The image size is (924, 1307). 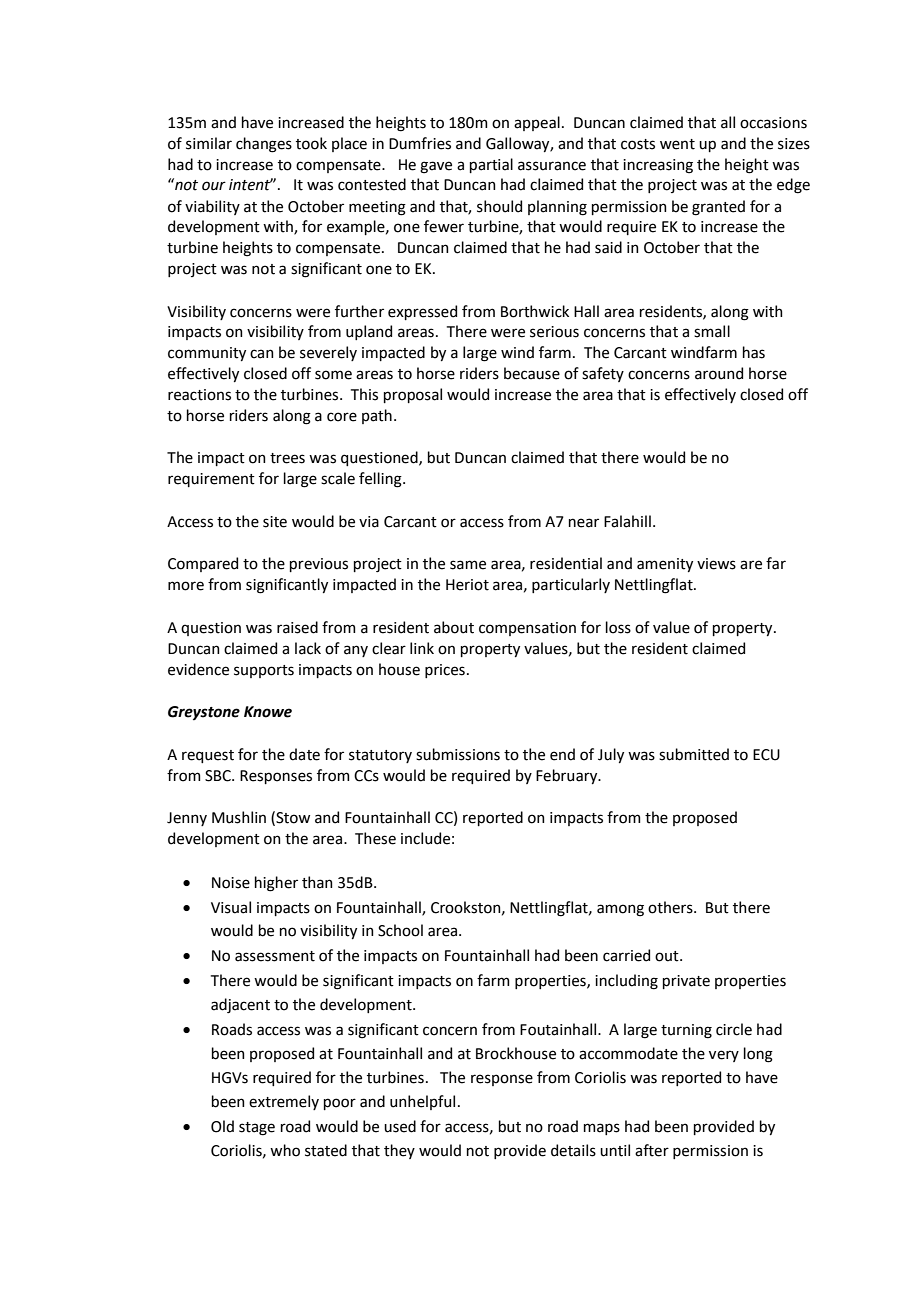 I want to click on around, so click(x=719, y=373).
